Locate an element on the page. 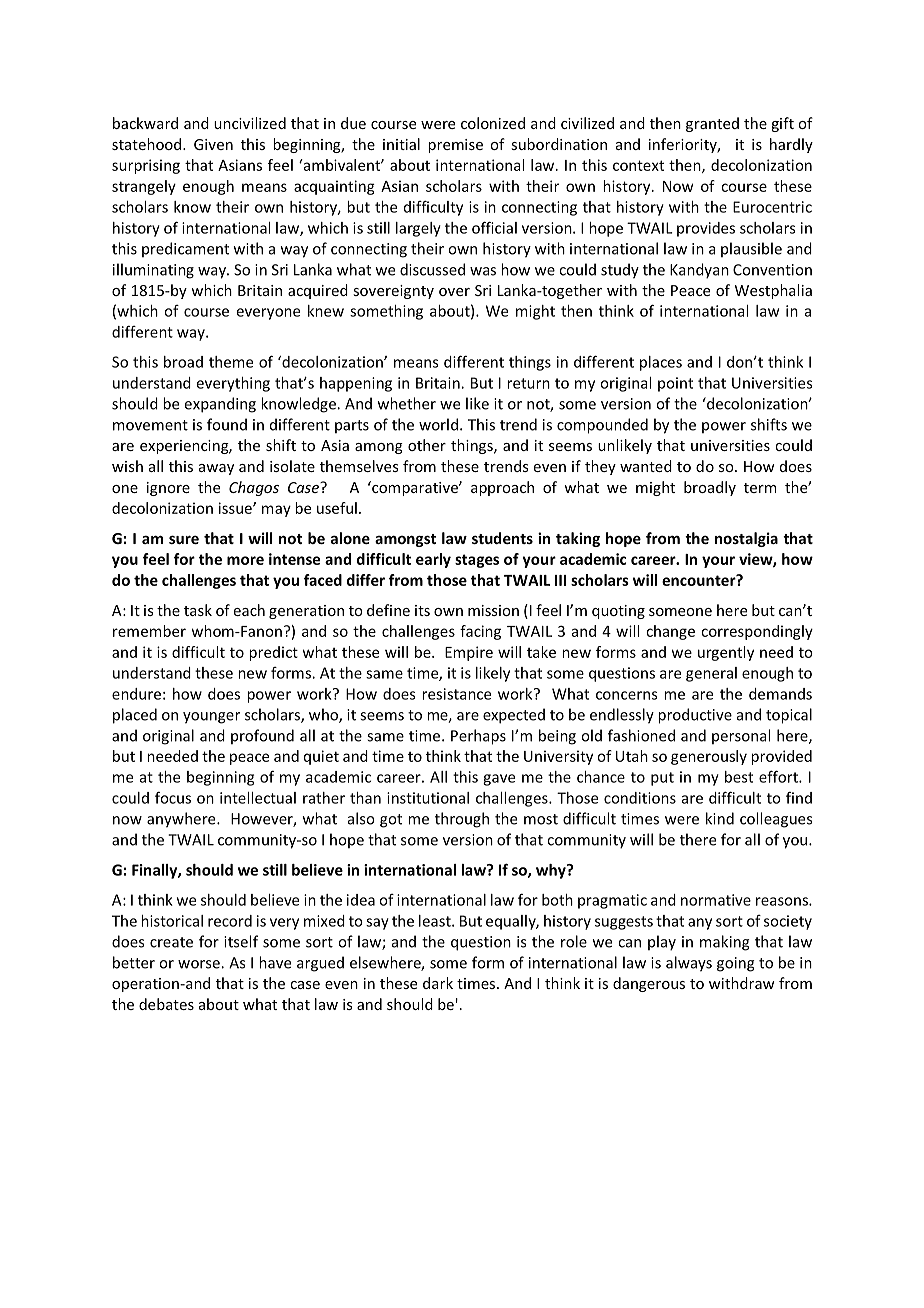  granted is located at coordinates (712, 124).
